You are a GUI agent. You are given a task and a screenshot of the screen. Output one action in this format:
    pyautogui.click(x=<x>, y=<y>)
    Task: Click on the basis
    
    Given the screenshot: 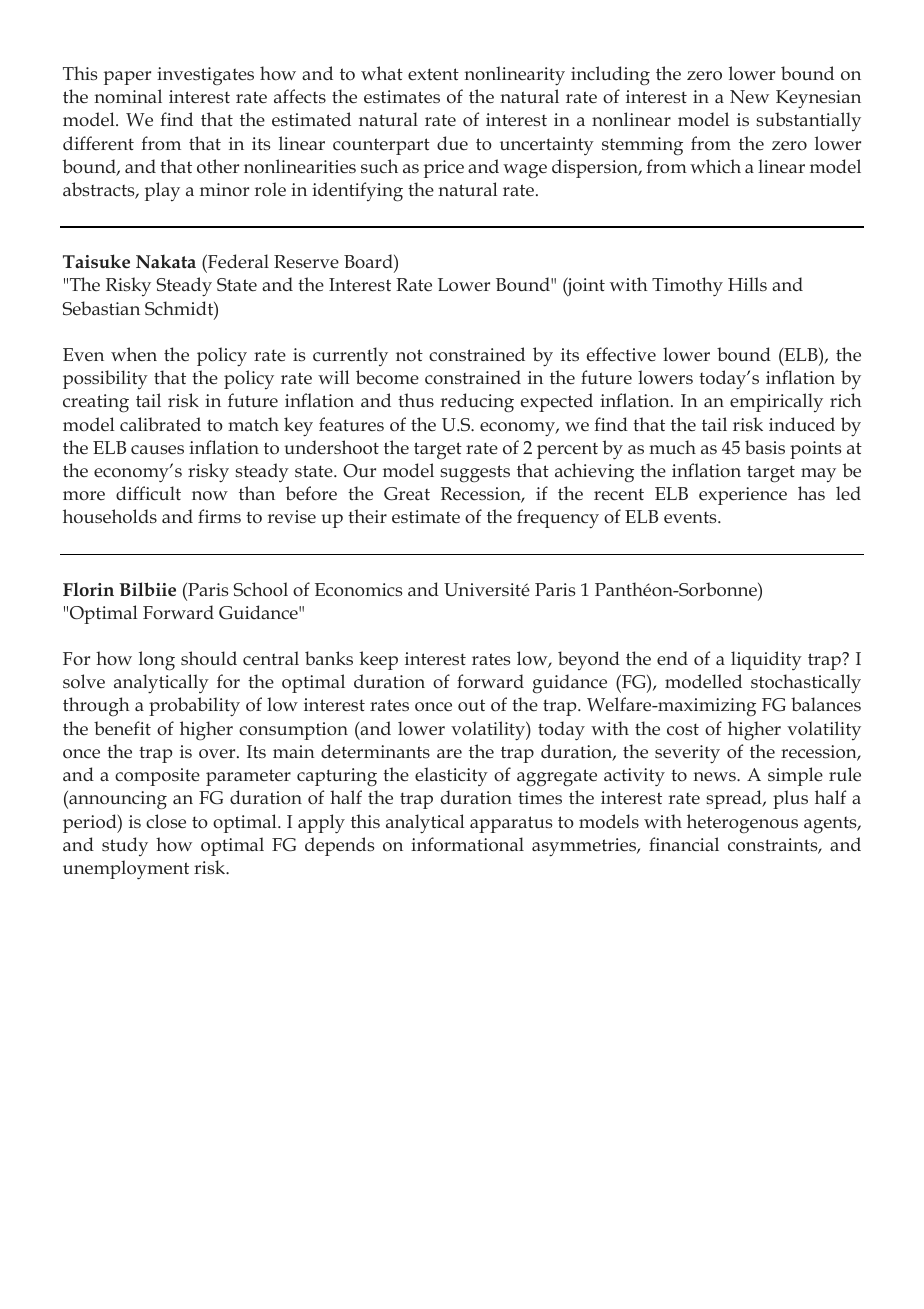 What is the action you would take?
    pyautogui.click(x=765, y=447)
